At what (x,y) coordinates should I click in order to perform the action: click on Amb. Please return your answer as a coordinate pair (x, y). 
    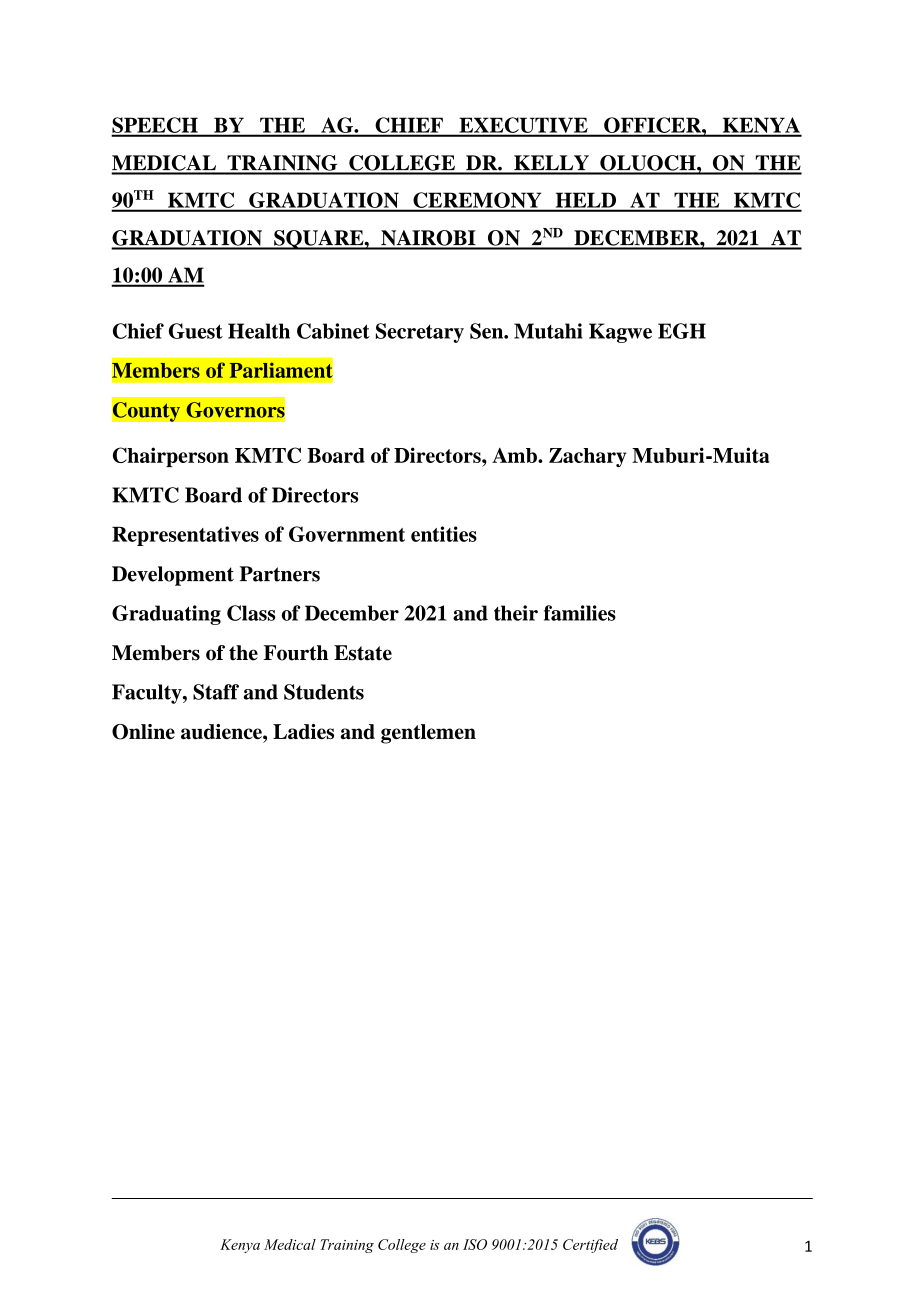
    Looking at the image, I should click on (515, 455).
